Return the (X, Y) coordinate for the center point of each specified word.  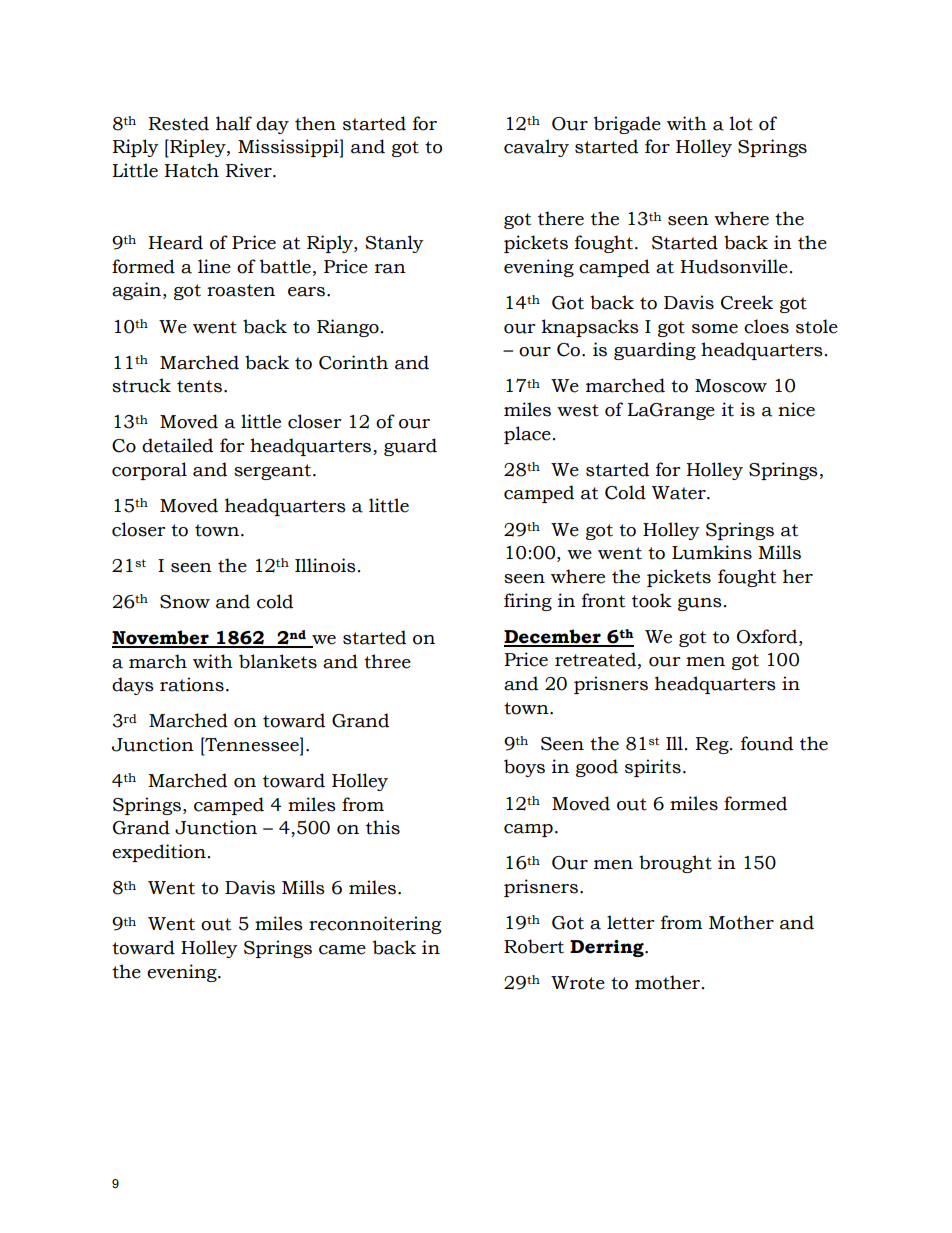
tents (199, 386)
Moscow (731, 386)
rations (192, 684)
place (527, 435)
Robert (534, 946)
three (387, 661)
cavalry (536, 148)
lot (741, 123)
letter (630, 922)
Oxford (768, 636)
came (342, 950)
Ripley (198, 148)
